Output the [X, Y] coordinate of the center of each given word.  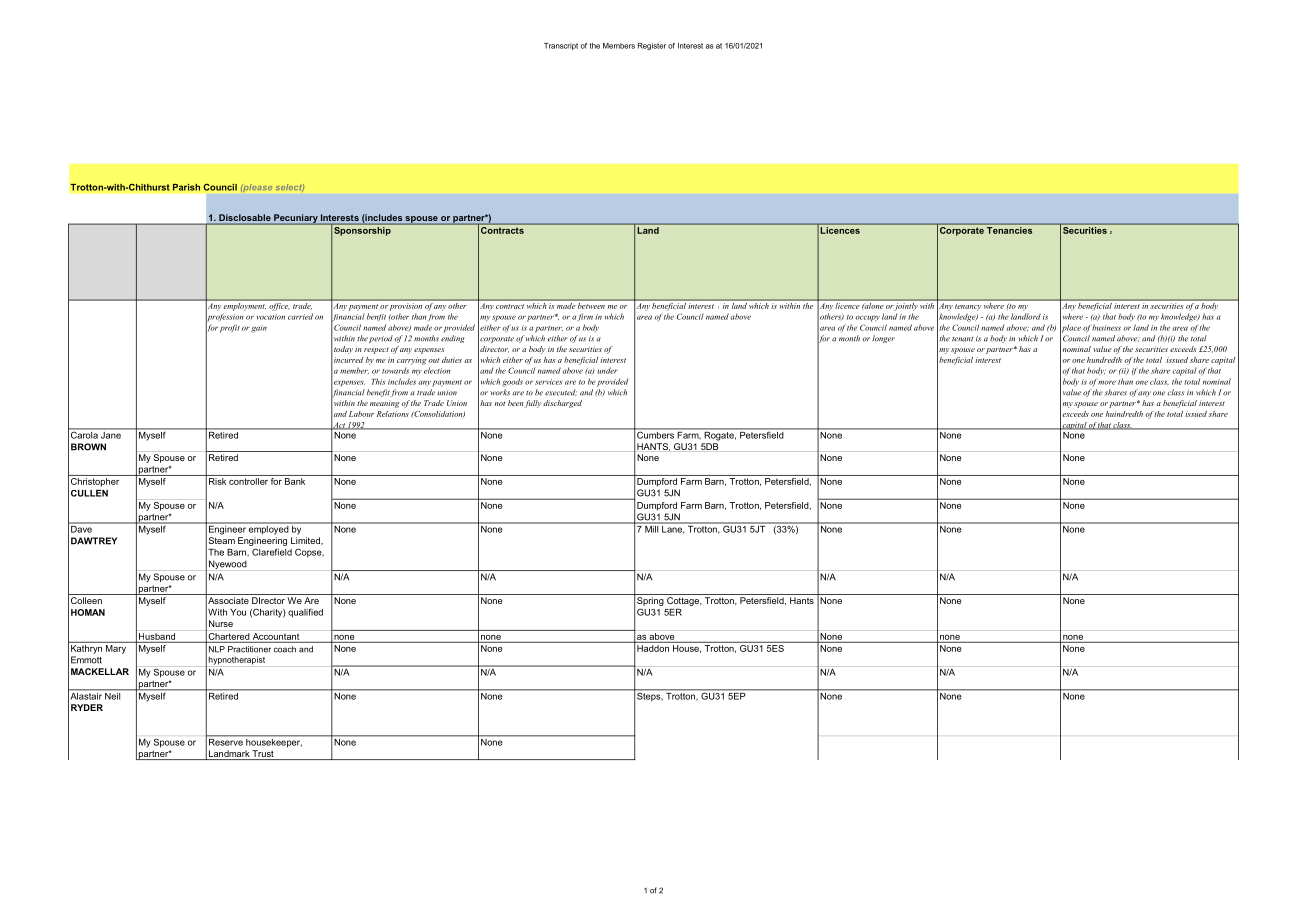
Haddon [653, 647]
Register [652, 46]
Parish [186, 187]
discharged [562, 404]
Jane [111, 434]
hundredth [1104, 360]
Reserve [226, 741]
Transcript [561, 46]
